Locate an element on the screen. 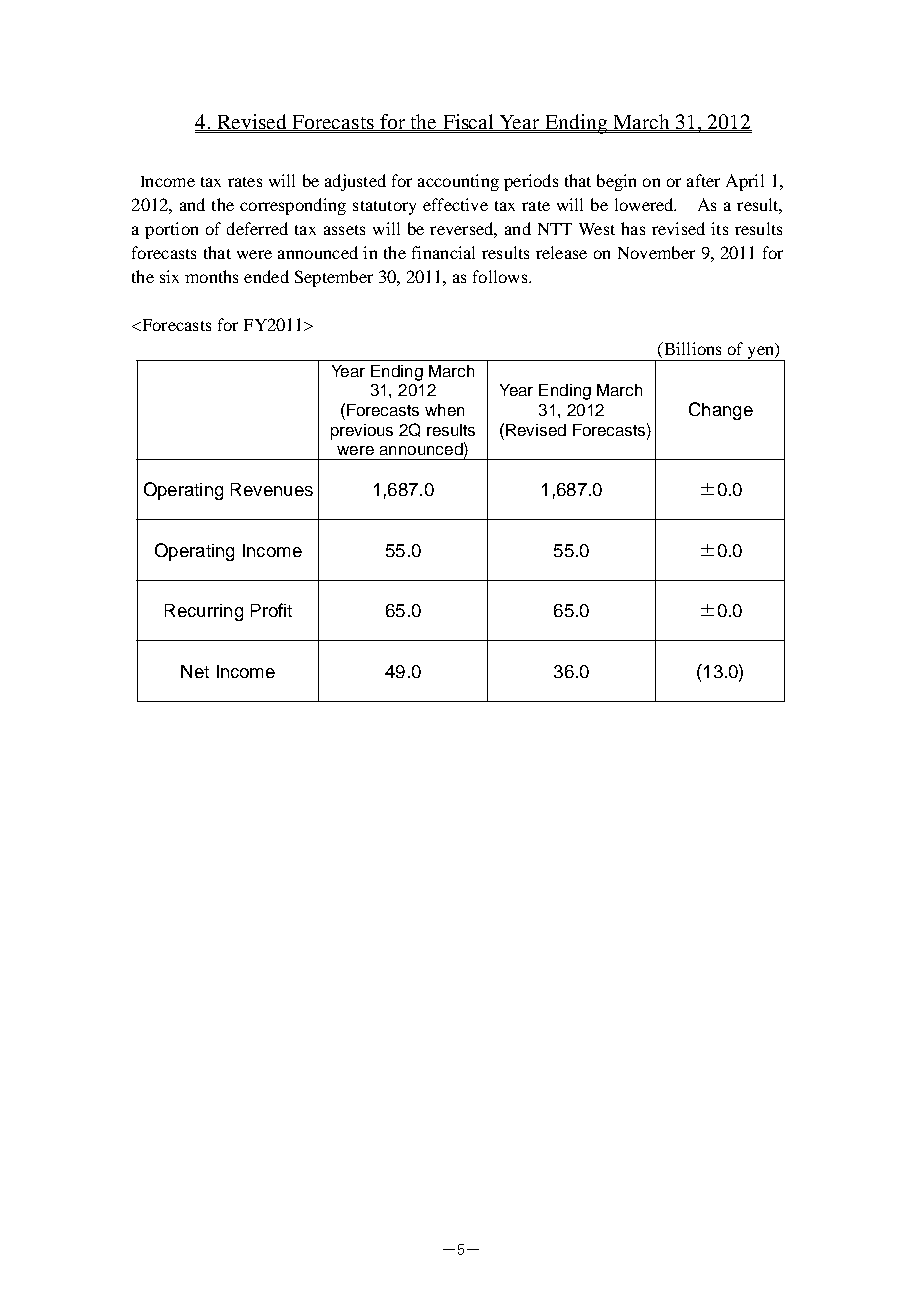 The height and width of the screenshot is (1308, 924). Net is located at coordinates (195, 671).
